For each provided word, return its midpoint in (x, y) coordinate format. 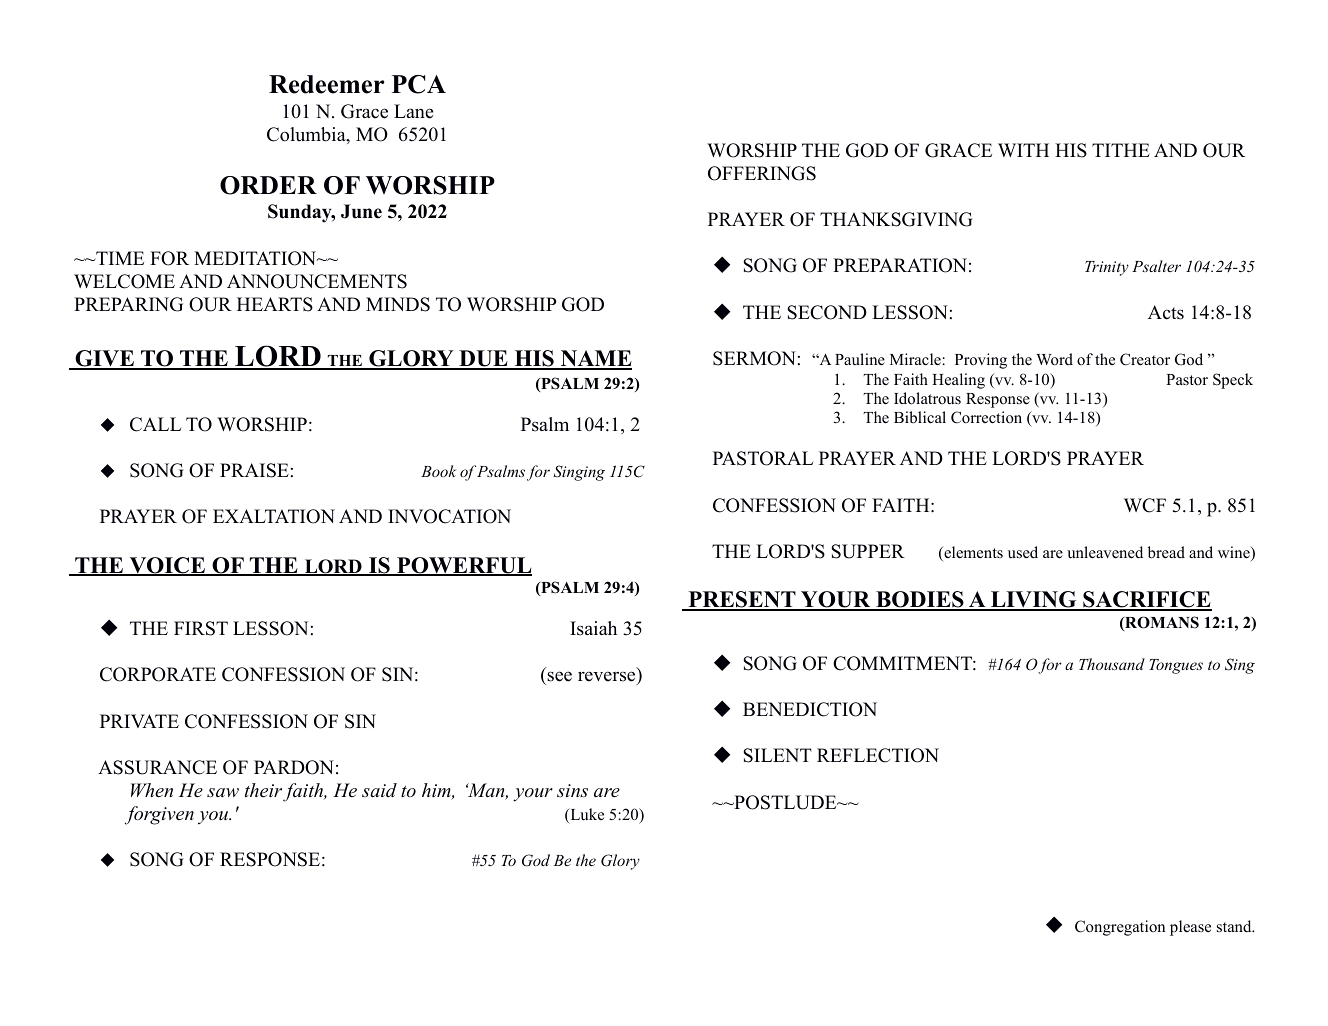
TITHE (1121, 150)
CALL (155, 424)
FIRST (201, 628)
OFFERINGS (762, 173)
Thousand (1112, 664)
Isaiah (593, 628)
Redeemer (327, 84)
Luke (586, 815)
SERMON (754, 358)
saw (223, 793)
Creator (1145, 359)
